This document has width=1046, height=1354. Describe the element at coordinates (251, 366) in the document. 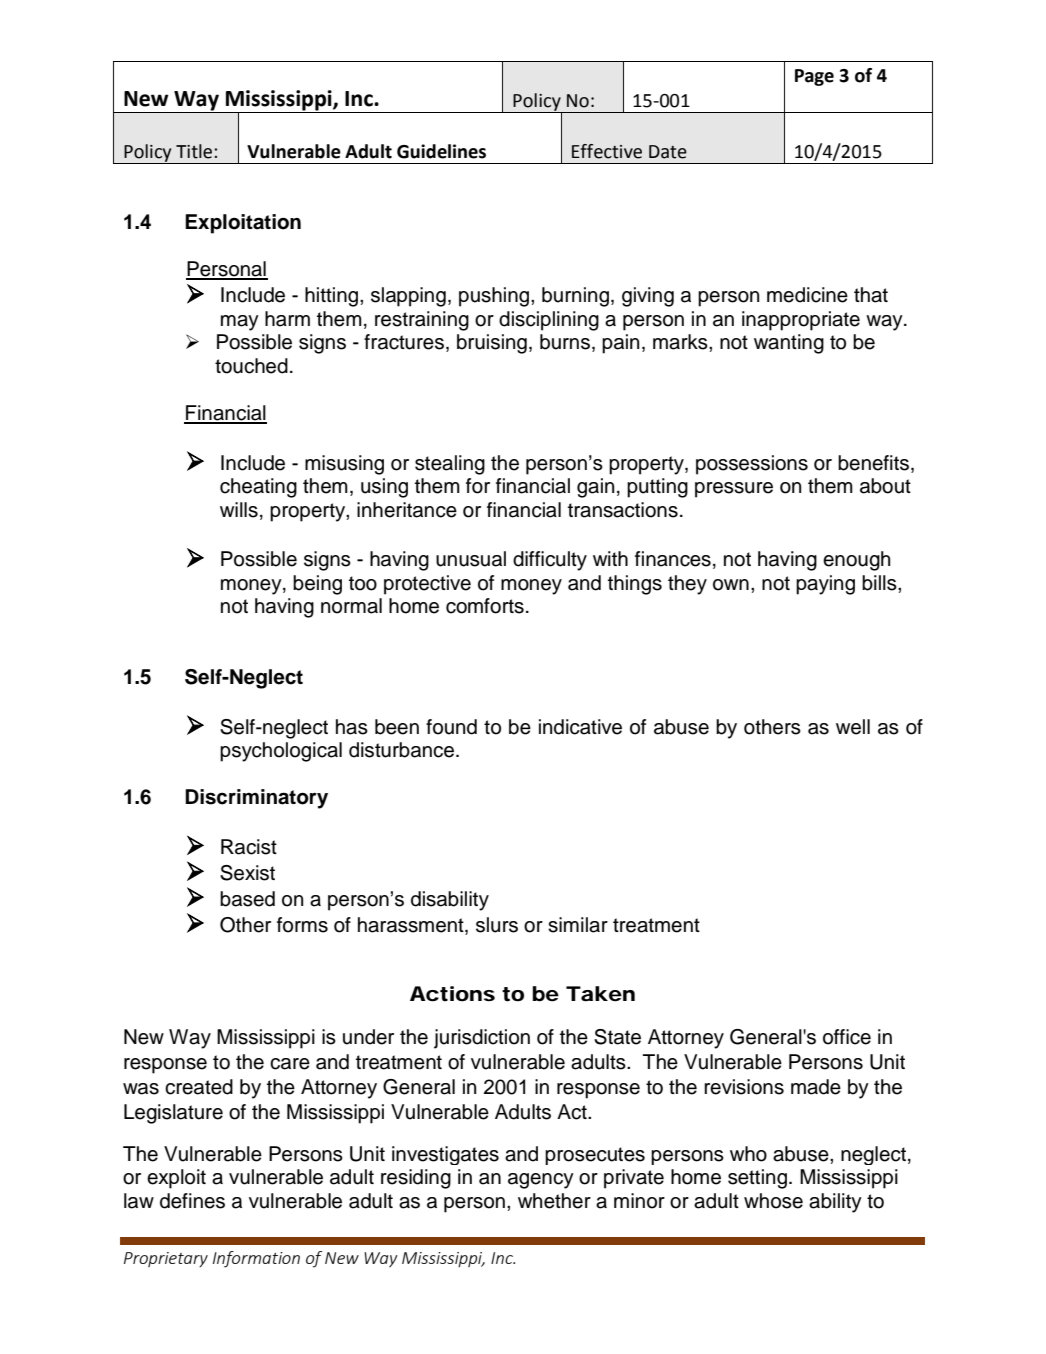

I see `touched` at that location.
